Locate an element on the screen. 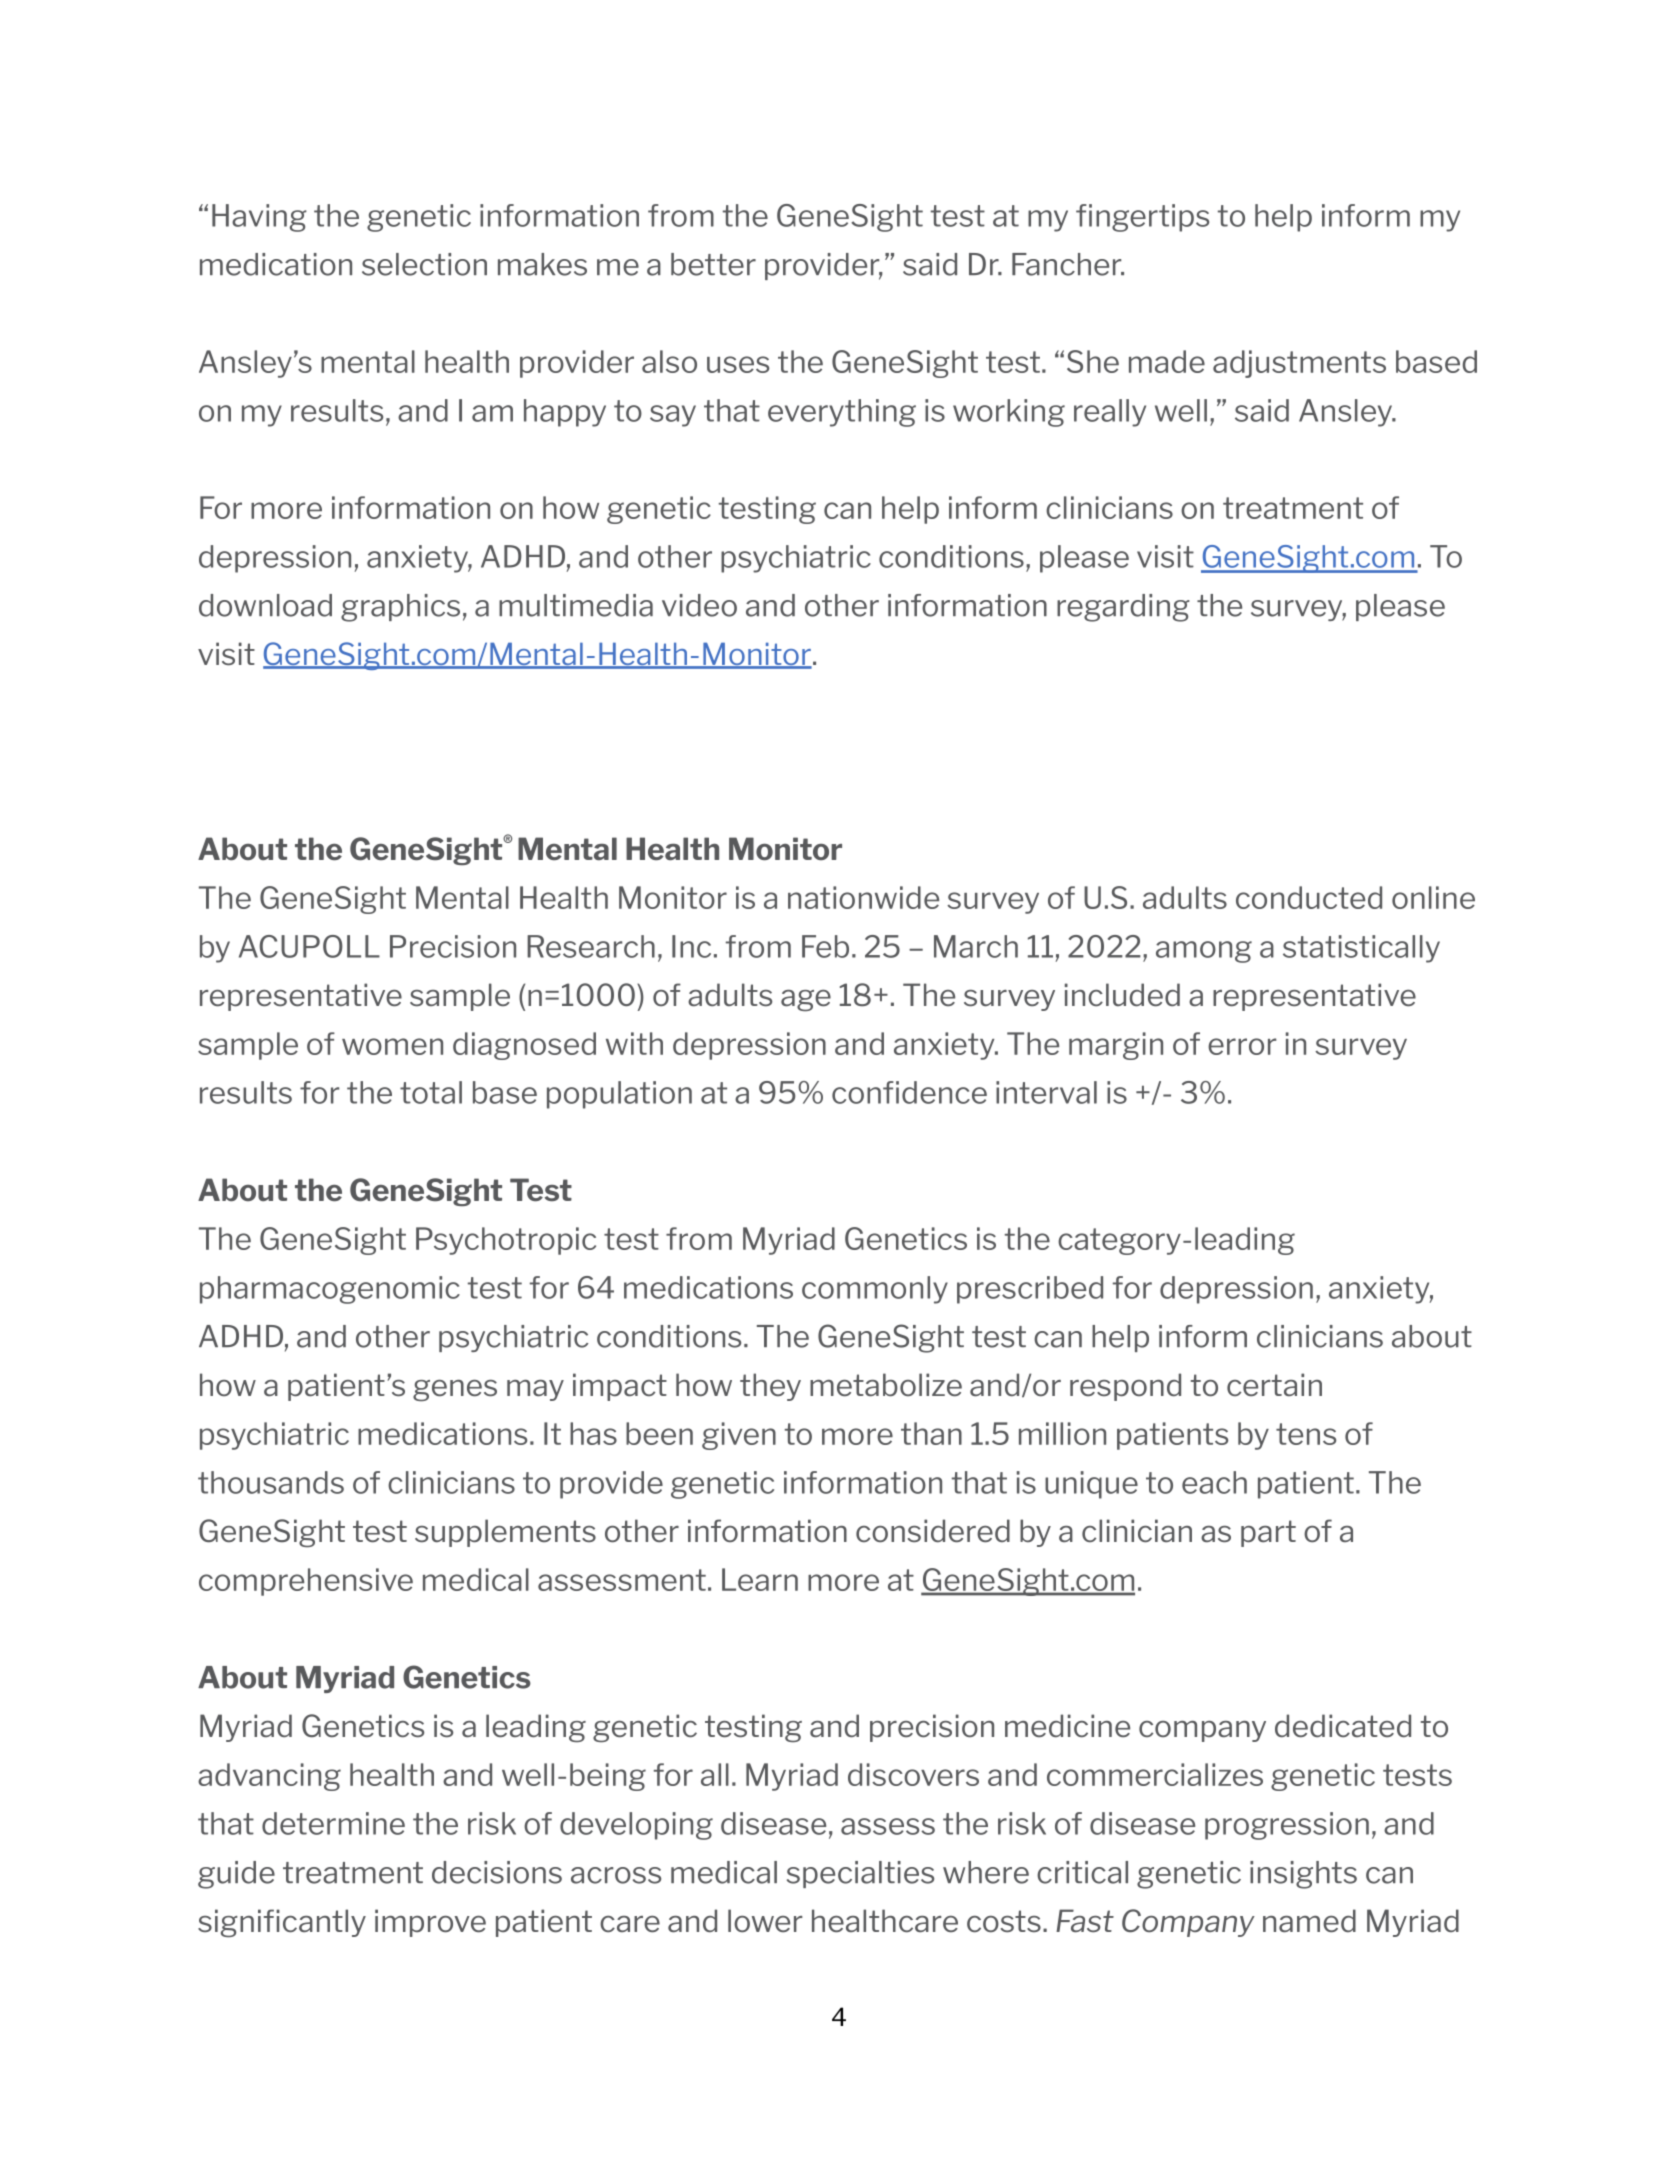  error is located at coordinates (1242, 1046).
